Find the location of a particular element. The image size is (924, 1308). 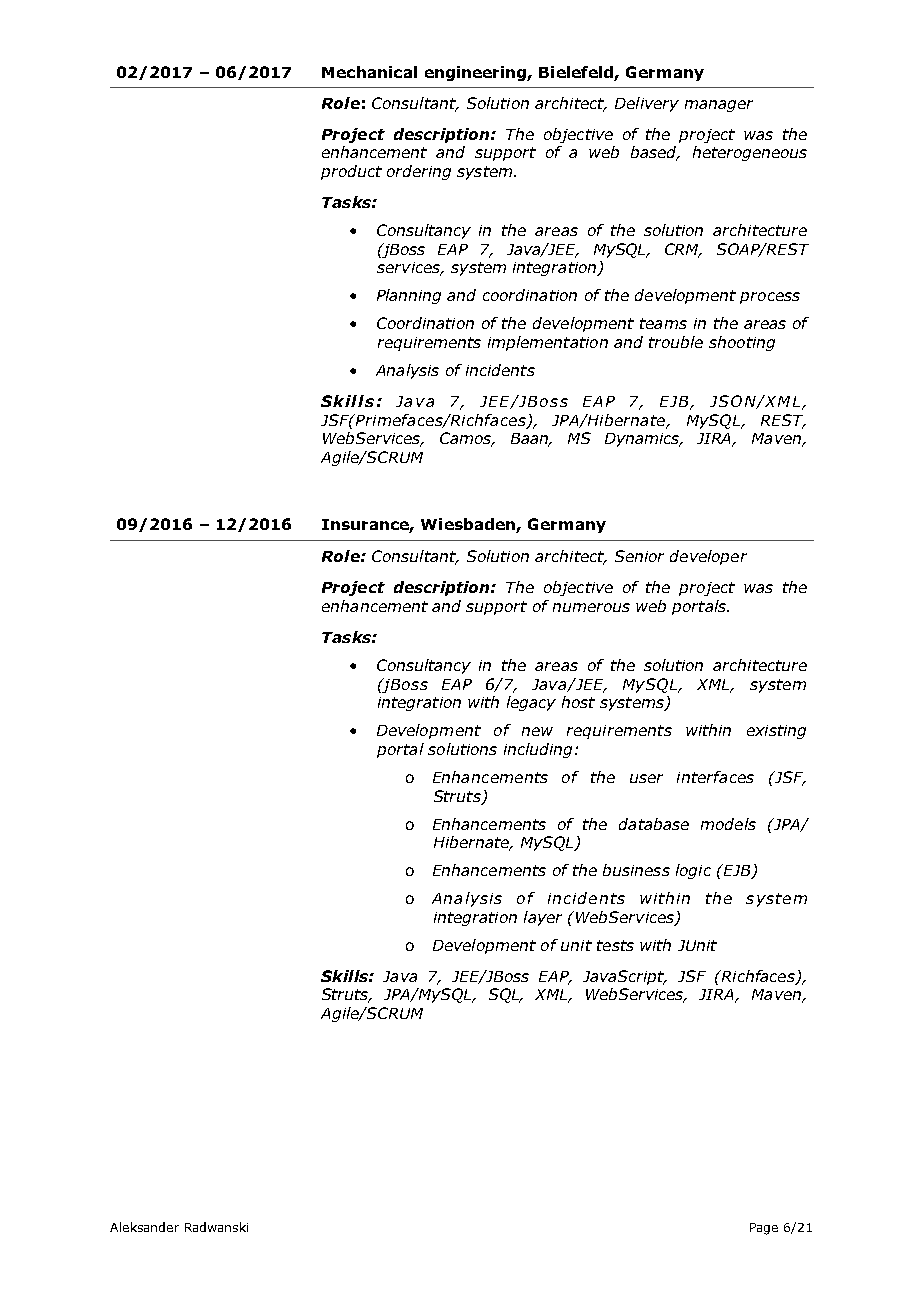

manager is located at coordinates (719, 106).
